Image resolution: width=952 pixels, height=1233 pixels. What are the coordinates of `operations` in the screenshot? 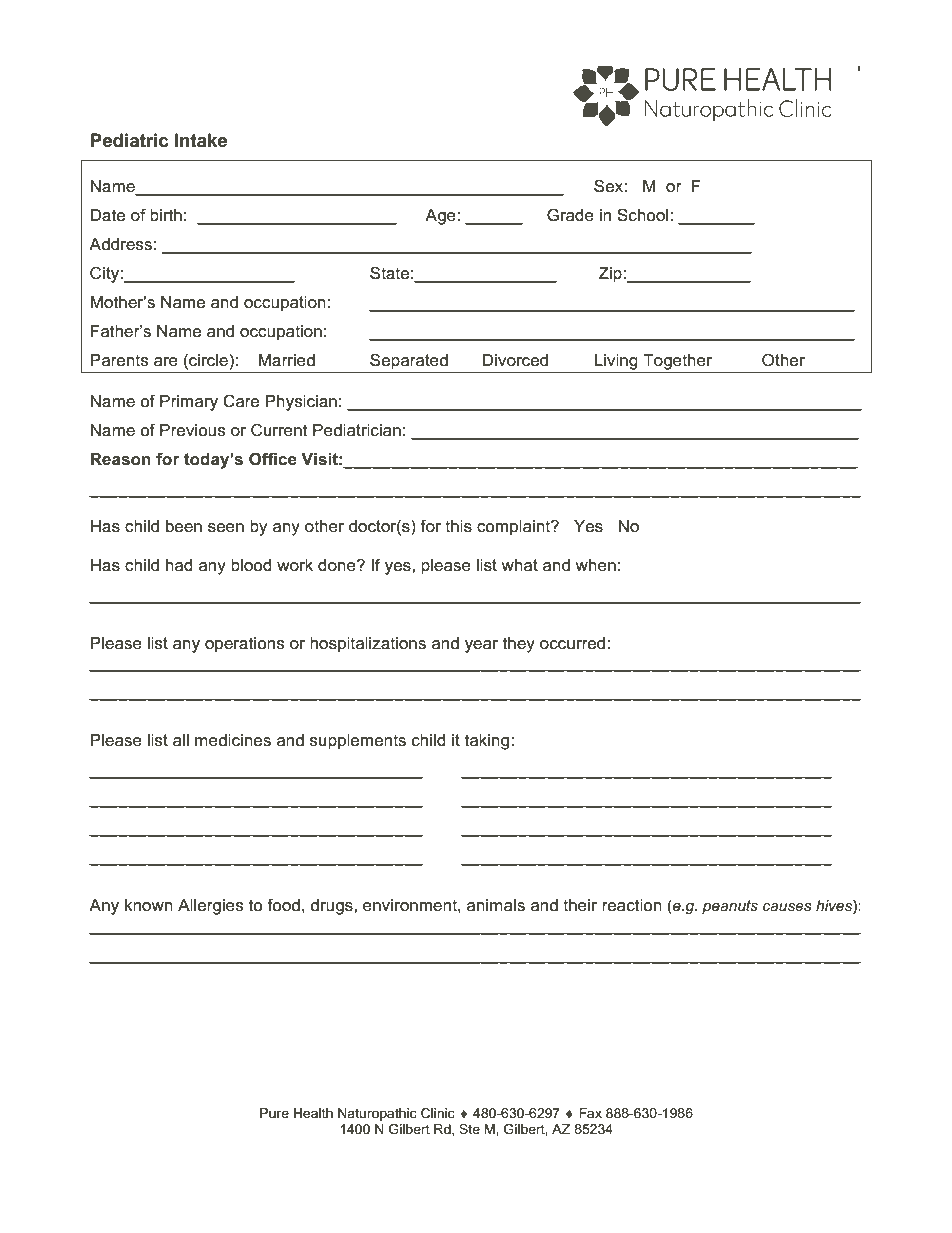 It's located at (244, 645).
